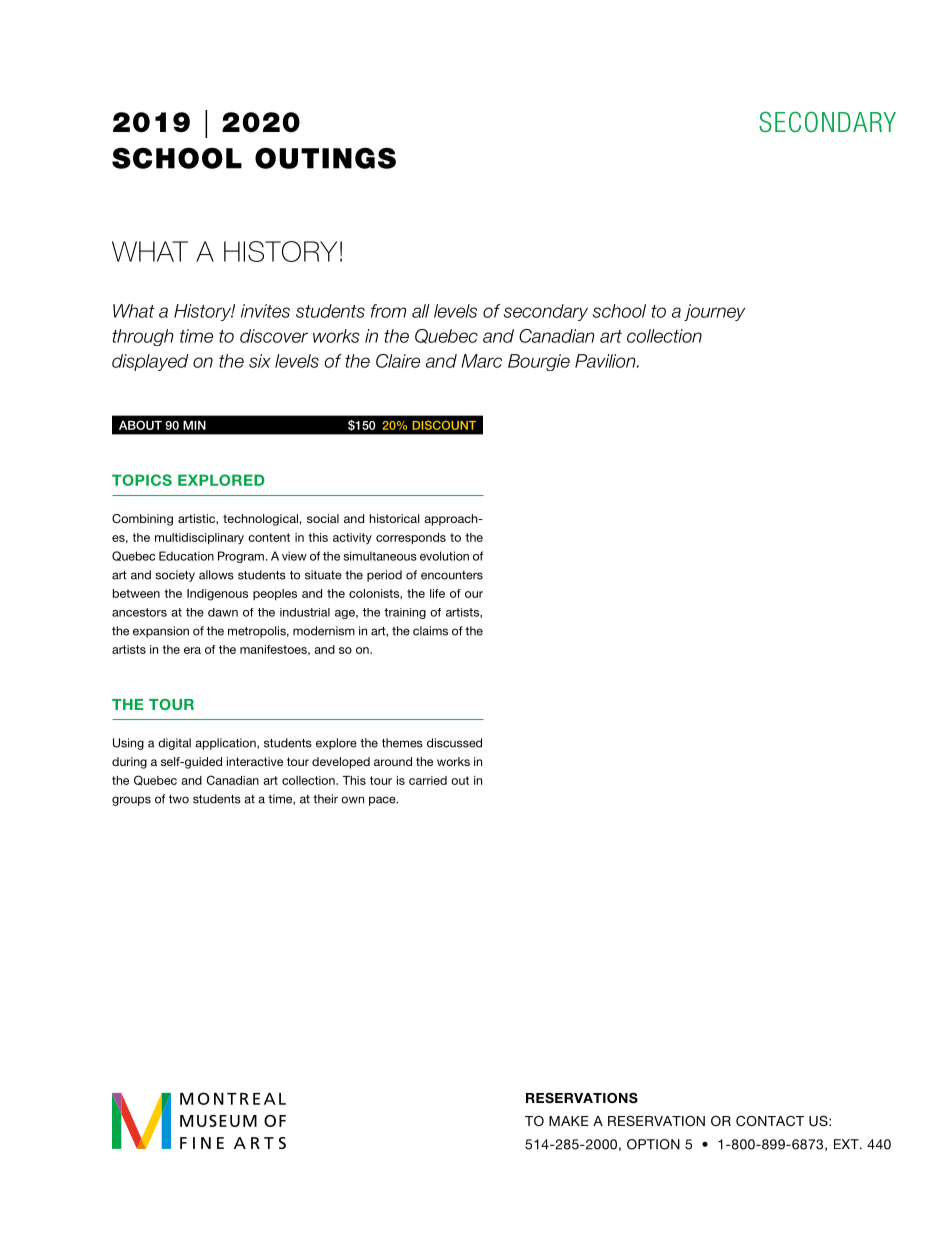  I want to click on MAKE, so click(569, 1121).
